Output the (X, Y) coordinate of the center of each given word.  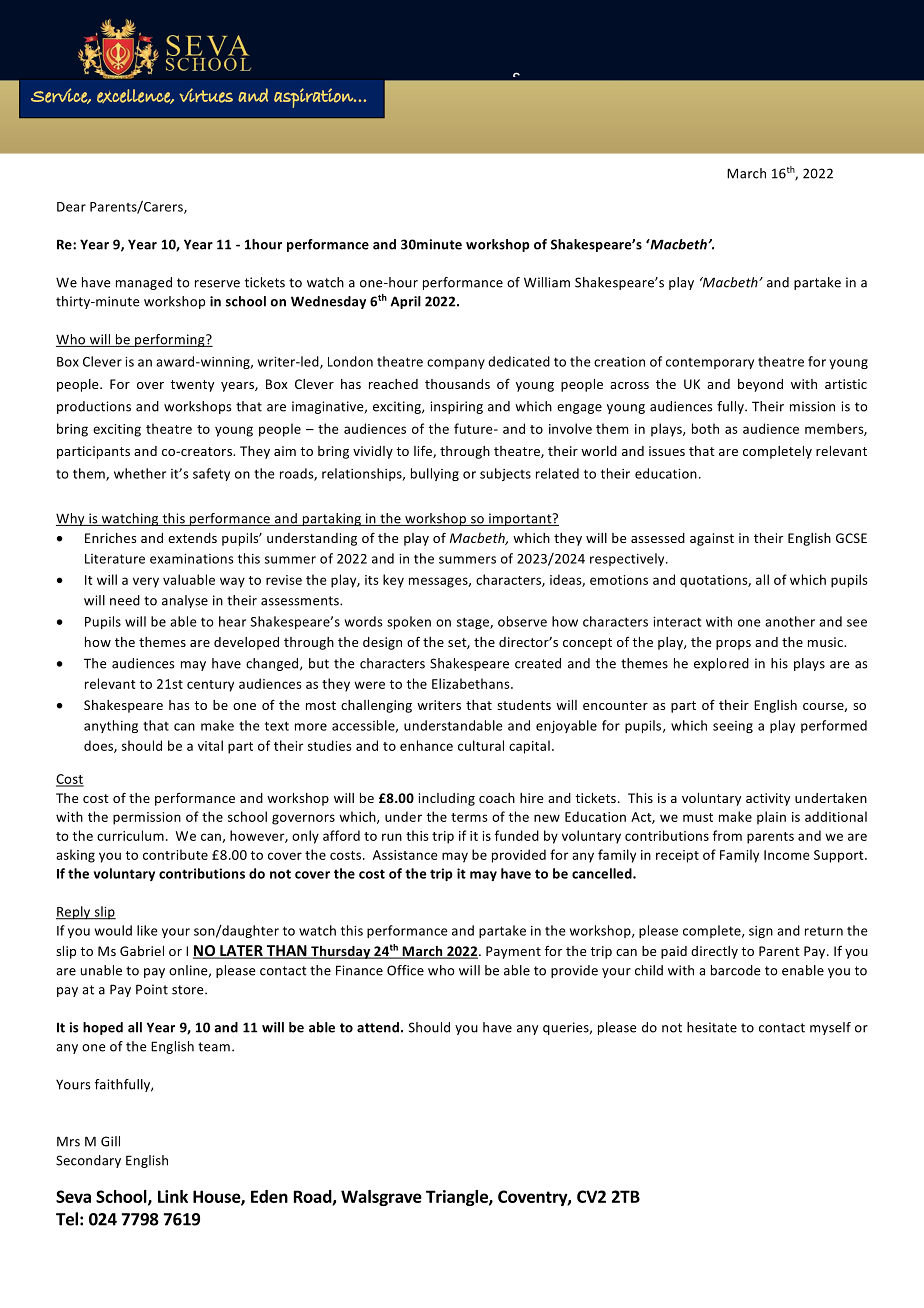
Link (173, 1196)
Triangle (458, 1198)
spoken (409, 622)
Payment (513, 952)
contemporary (710, 363)
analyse (185, 601)
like (147, 930)
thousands (457, 384)
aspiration (314, 98)
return (824, 931)
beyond (760, 385)
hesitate (712, 1027)
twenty (192, 386)
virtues (206, 95)
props (733, 645)
